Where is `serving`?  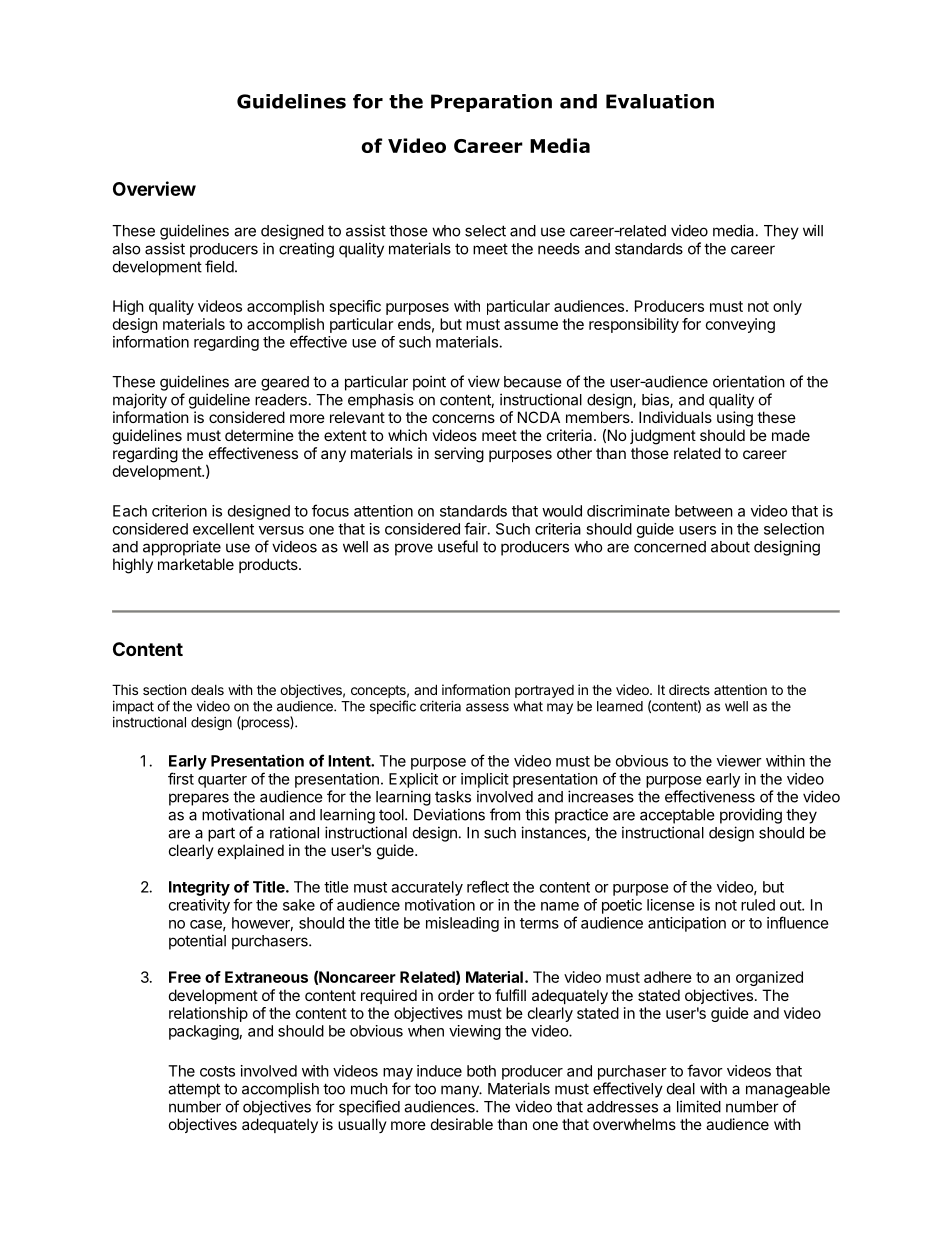
serving is located at coordinates (459, 455).
